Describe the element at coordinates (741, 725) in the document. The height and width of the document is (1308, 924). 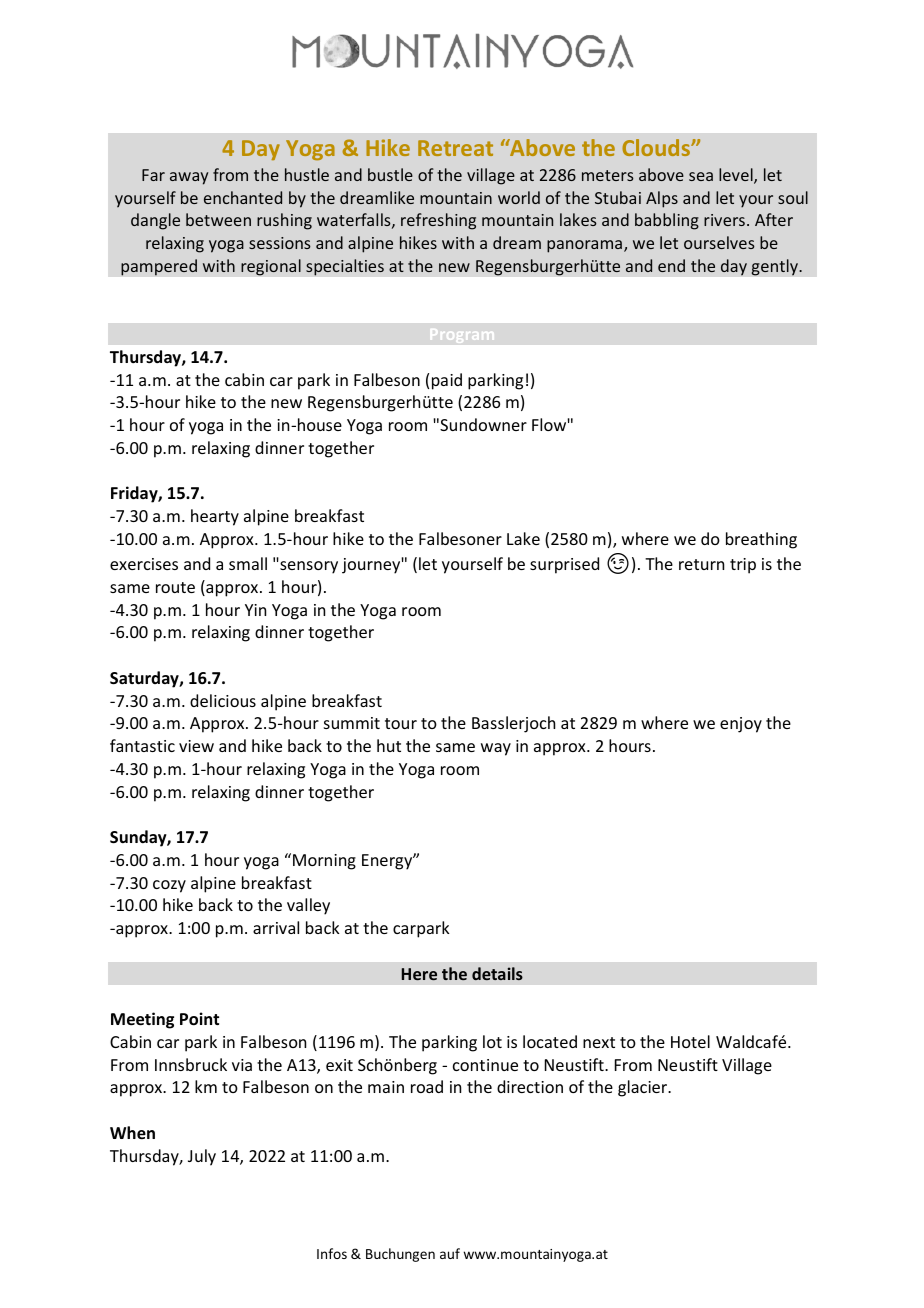
I see `enjoy` at that location.
